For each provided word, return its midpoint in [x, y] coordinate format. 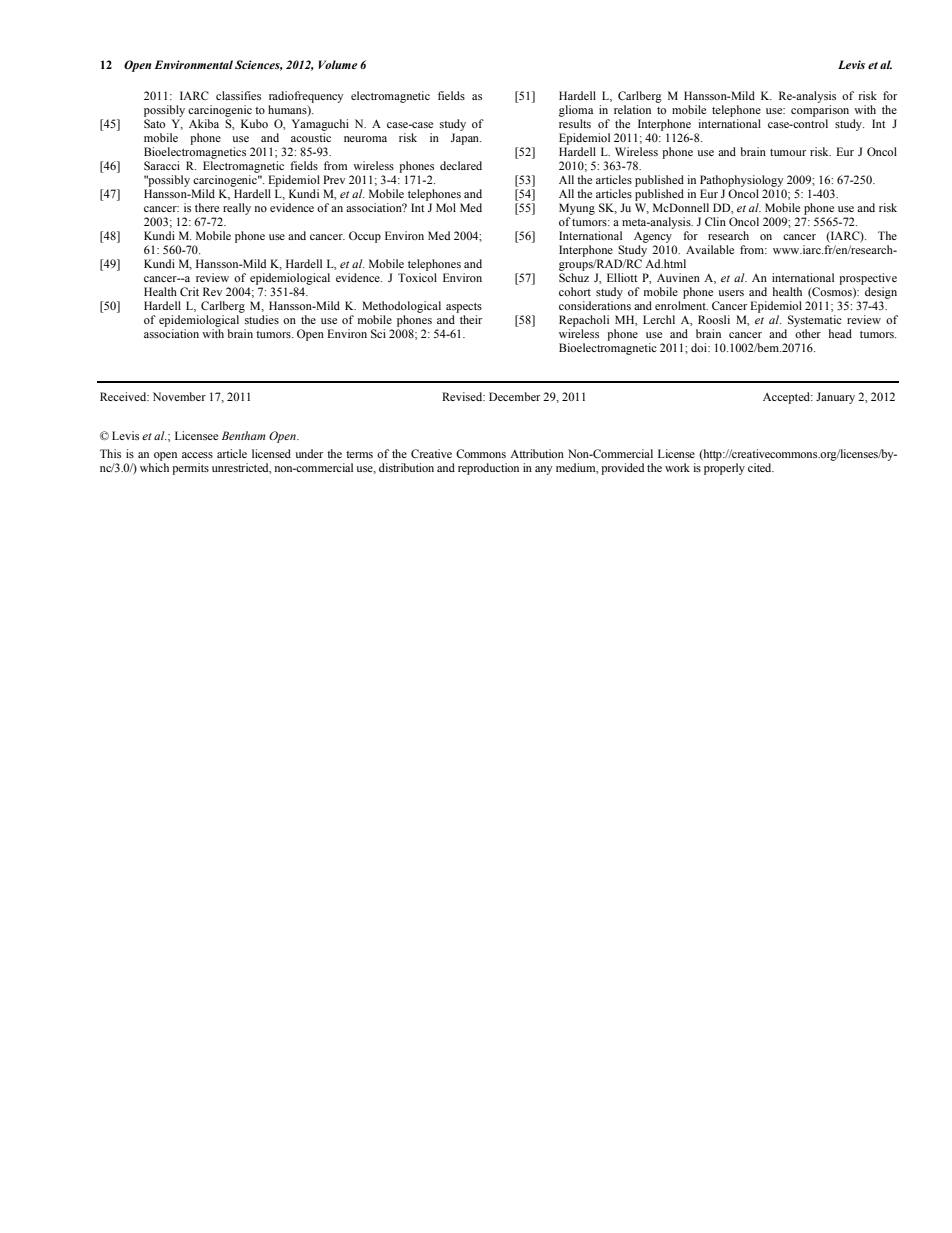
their [471, 319]
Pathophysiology [741, 181]
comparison [820, 111]
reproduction [488, 469]
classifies [238, 95]
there [207, 207]
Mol [446, 207]
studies [262, 319]
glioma [576, 111]
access [197, 455]
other [808, 333]
